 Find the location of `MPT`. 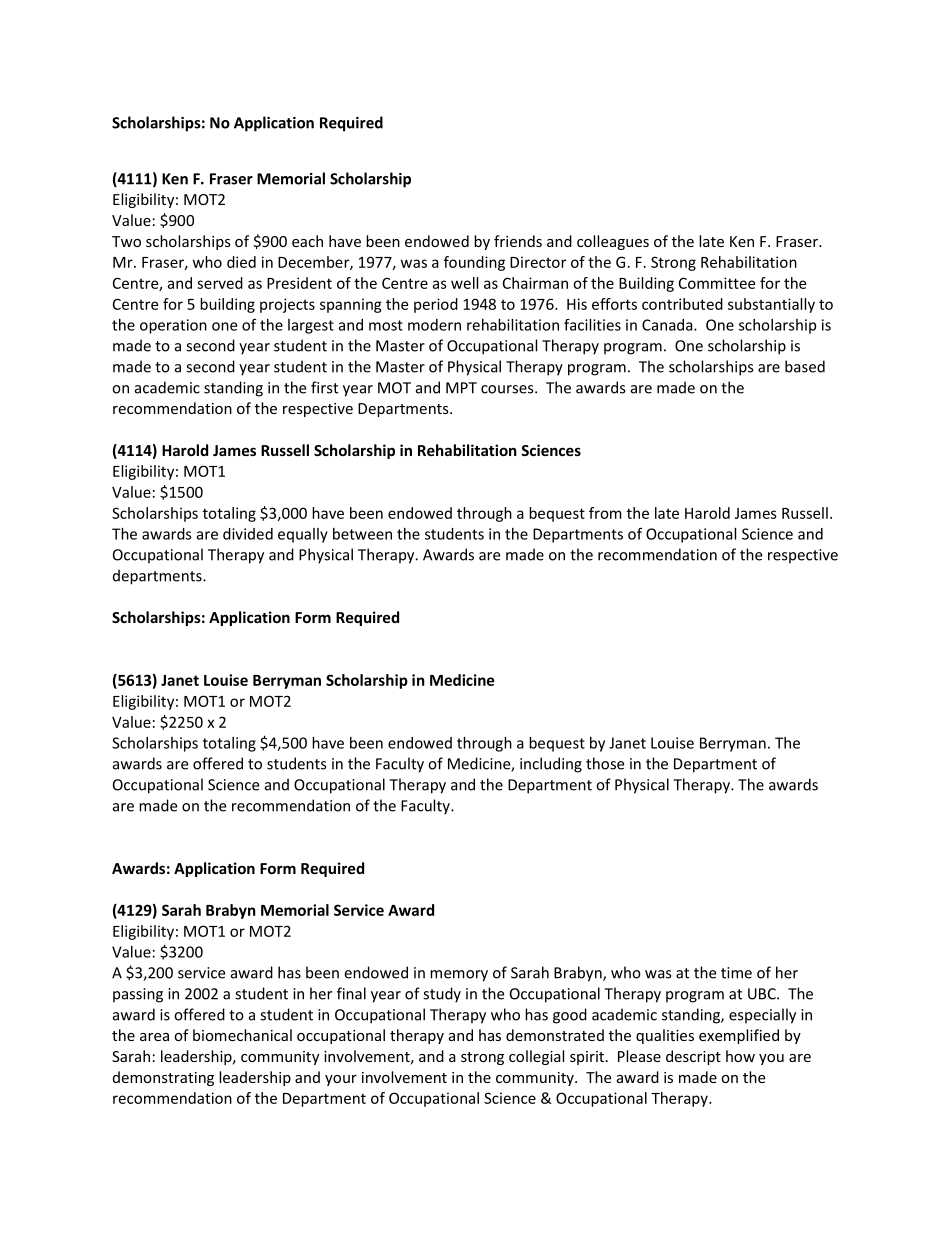

MPT is located at coordinates (461, 388).
